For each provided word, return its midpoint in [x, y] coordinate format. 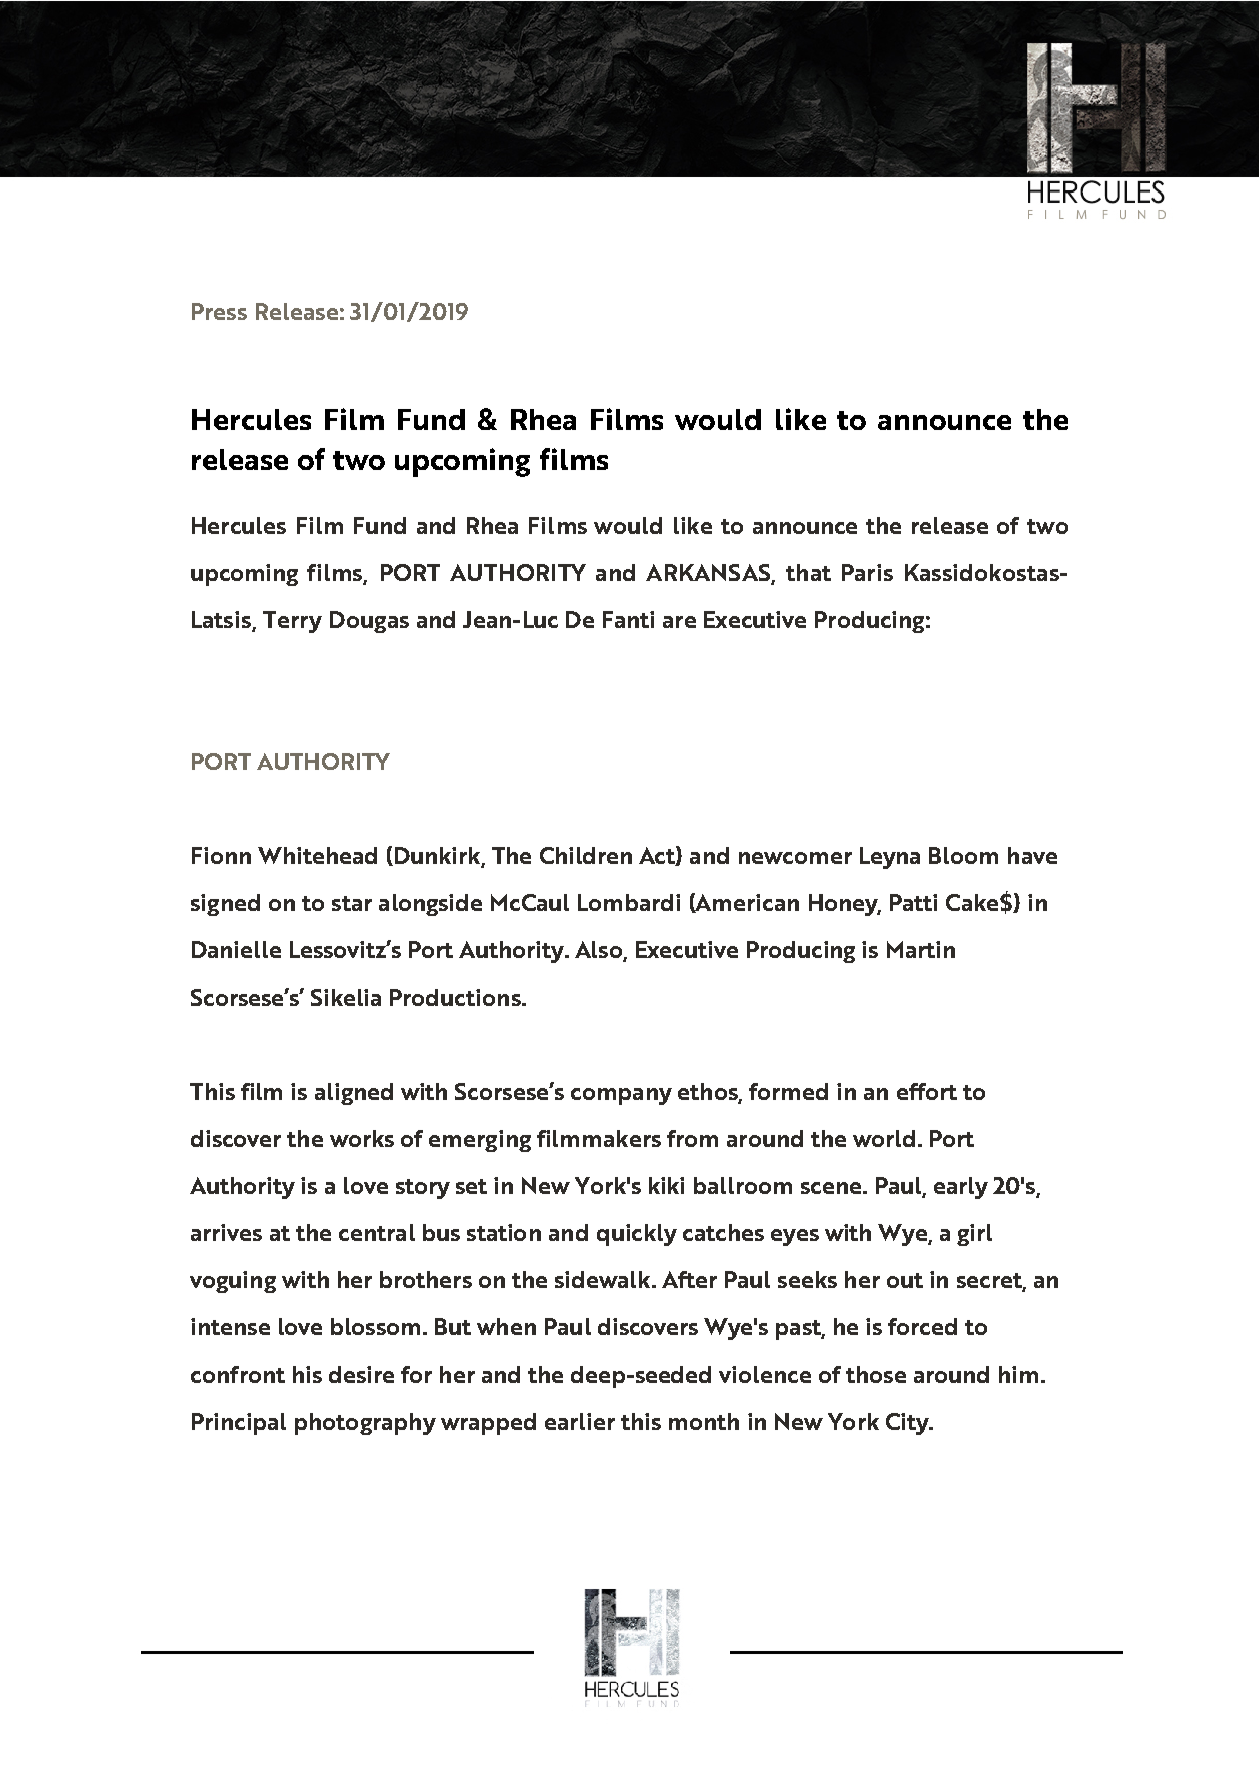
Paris [867, 572]
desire [361, 1374]
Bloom [963, 855]
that [808, 572]
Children [586, 855]
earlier [580, 1421]
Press [219, 311]
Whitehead [317, 855]
